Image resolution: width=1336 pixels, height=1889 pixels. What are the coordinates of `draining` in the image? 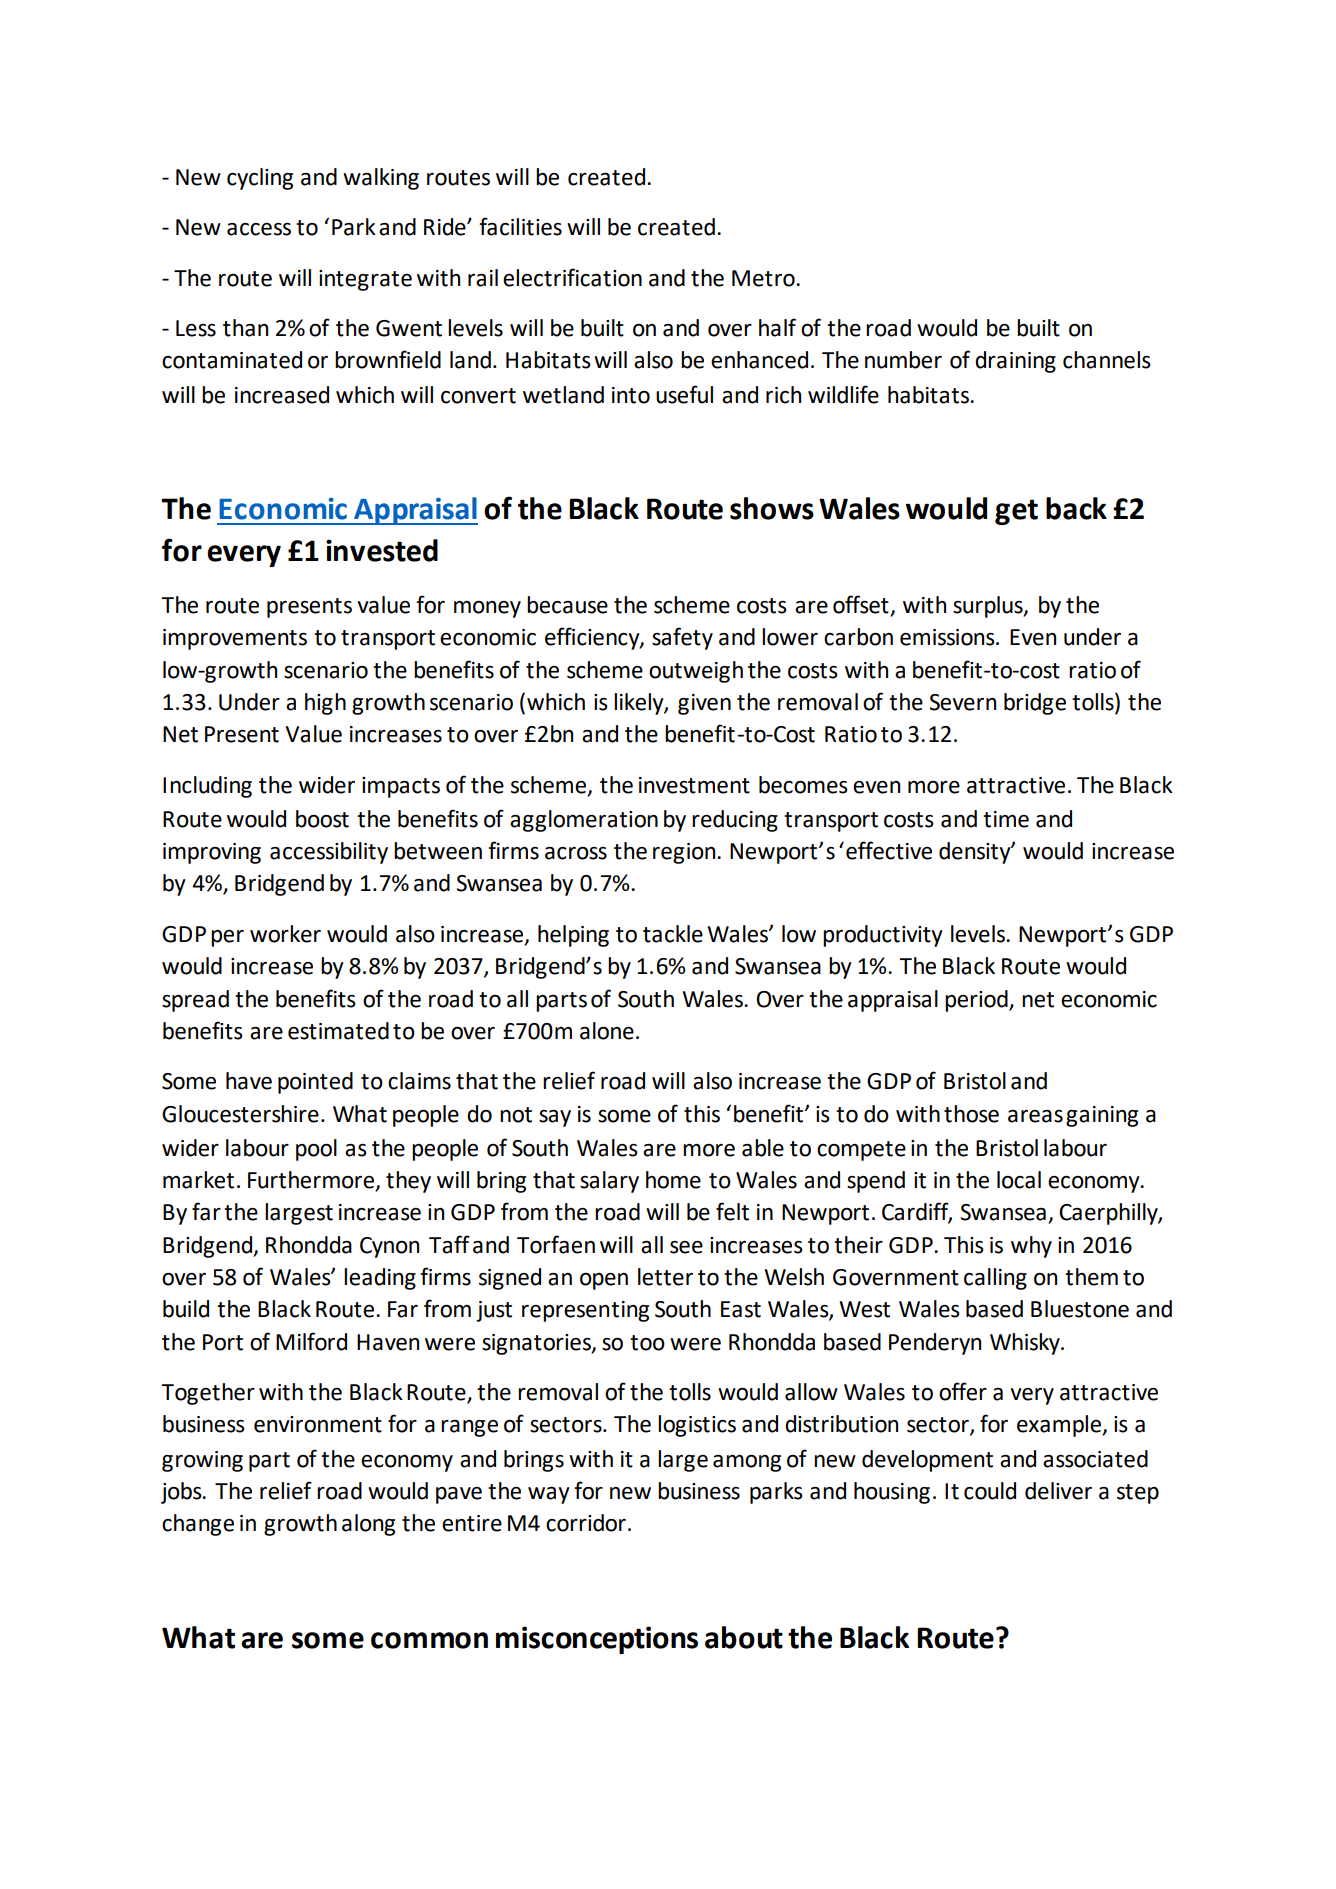 It's located at (1015, 362).
